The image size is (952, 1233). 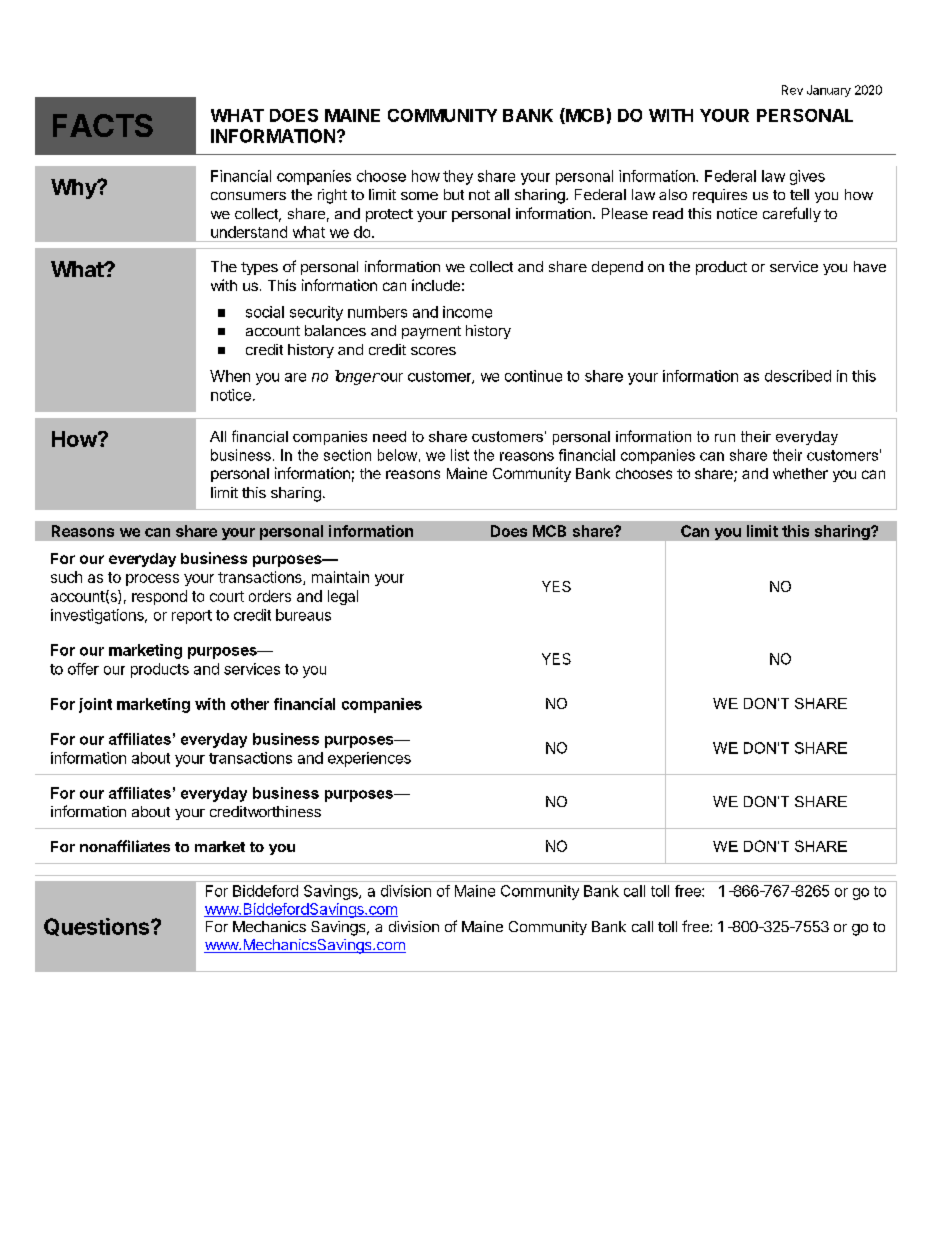 What do you see at coordinates (800, 473) in the image?
I see `whether` at bounding box center [800, 473].
